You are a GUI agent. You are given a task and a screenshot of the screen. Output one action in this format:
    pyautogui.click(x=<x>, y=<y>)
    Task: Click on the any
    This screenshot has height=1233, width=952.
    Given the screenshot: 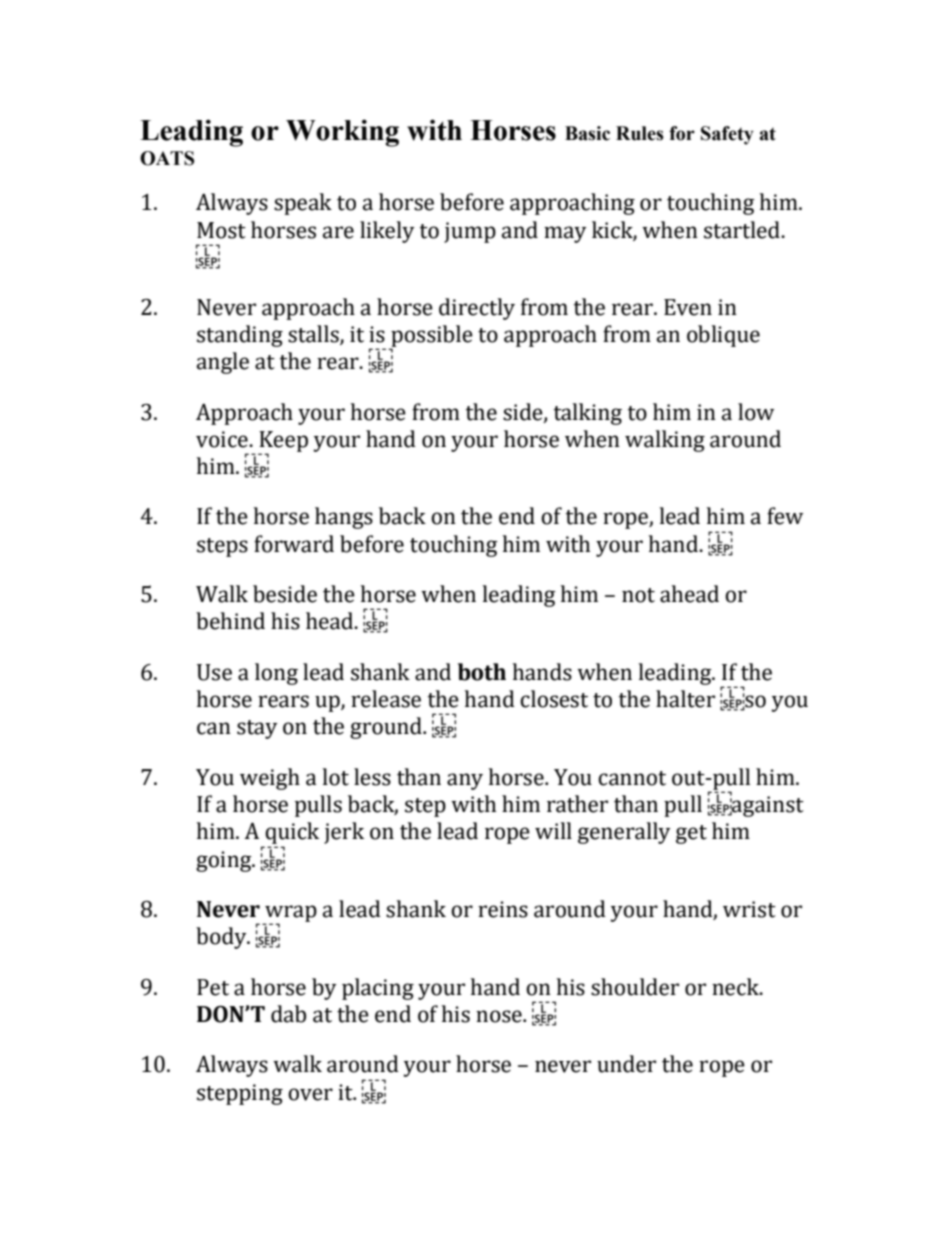 What is the action you would take?
    pyautogui.click(x=465, y=781)
